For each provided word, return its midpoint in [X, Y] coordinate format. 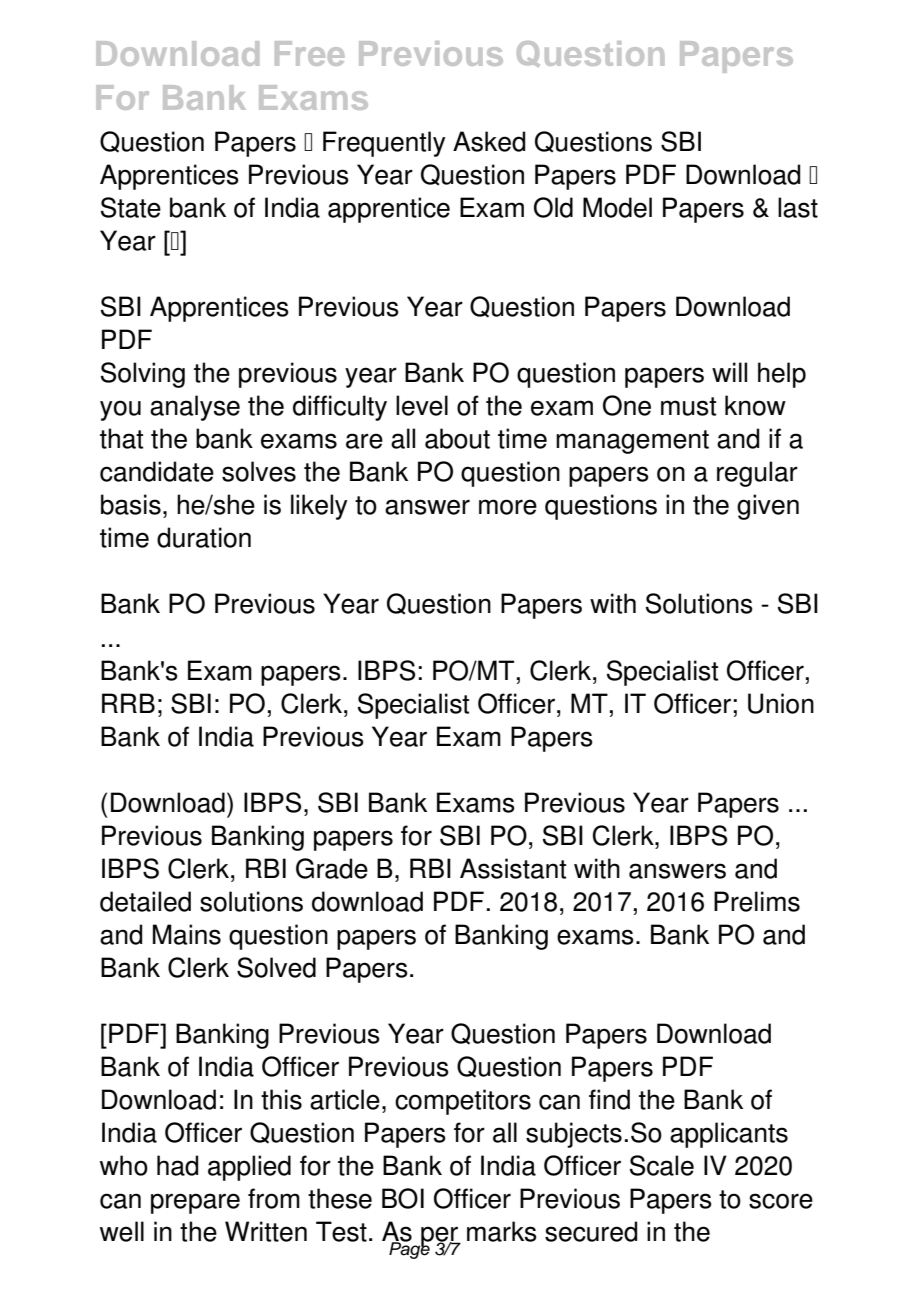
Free [309, 53]
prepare [195, 1203]
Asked [489, 141]
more [508, 507]
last [798, 207]
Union [781, 703]
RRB [128, 703]
